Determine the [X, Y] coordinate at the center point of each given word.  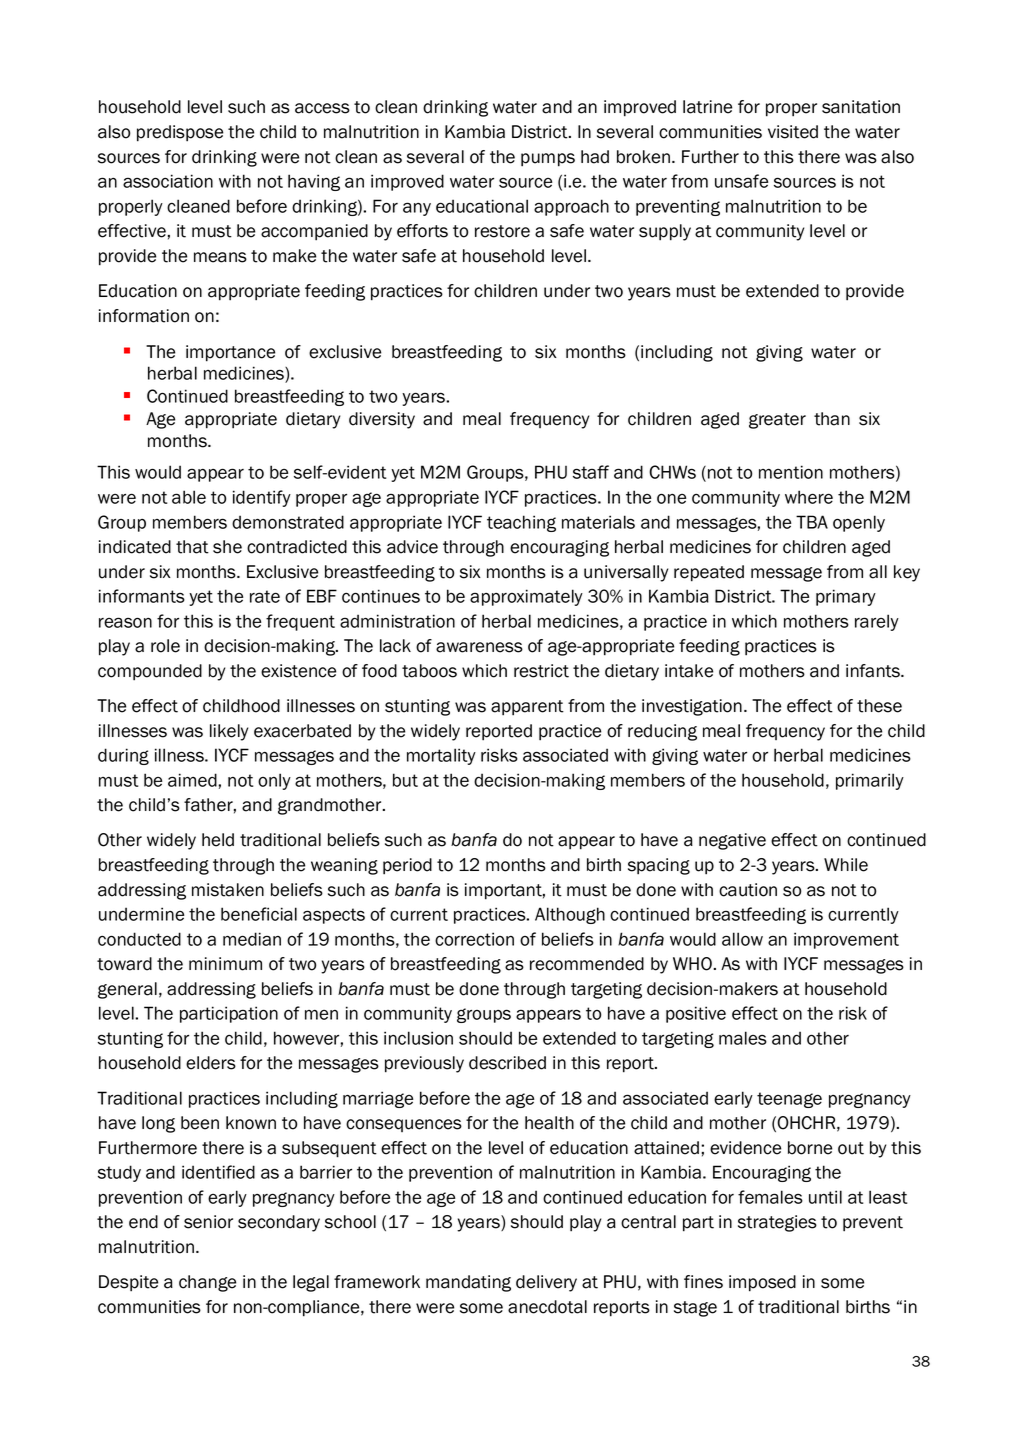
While [846, 865]
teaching [521, 523]
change [207, 1283]
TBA [812, 522]
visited [793, 132]
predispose [180, 133]
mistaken [228, 890]
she [227, 547]
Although [570, 915]
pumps [548, 160]
